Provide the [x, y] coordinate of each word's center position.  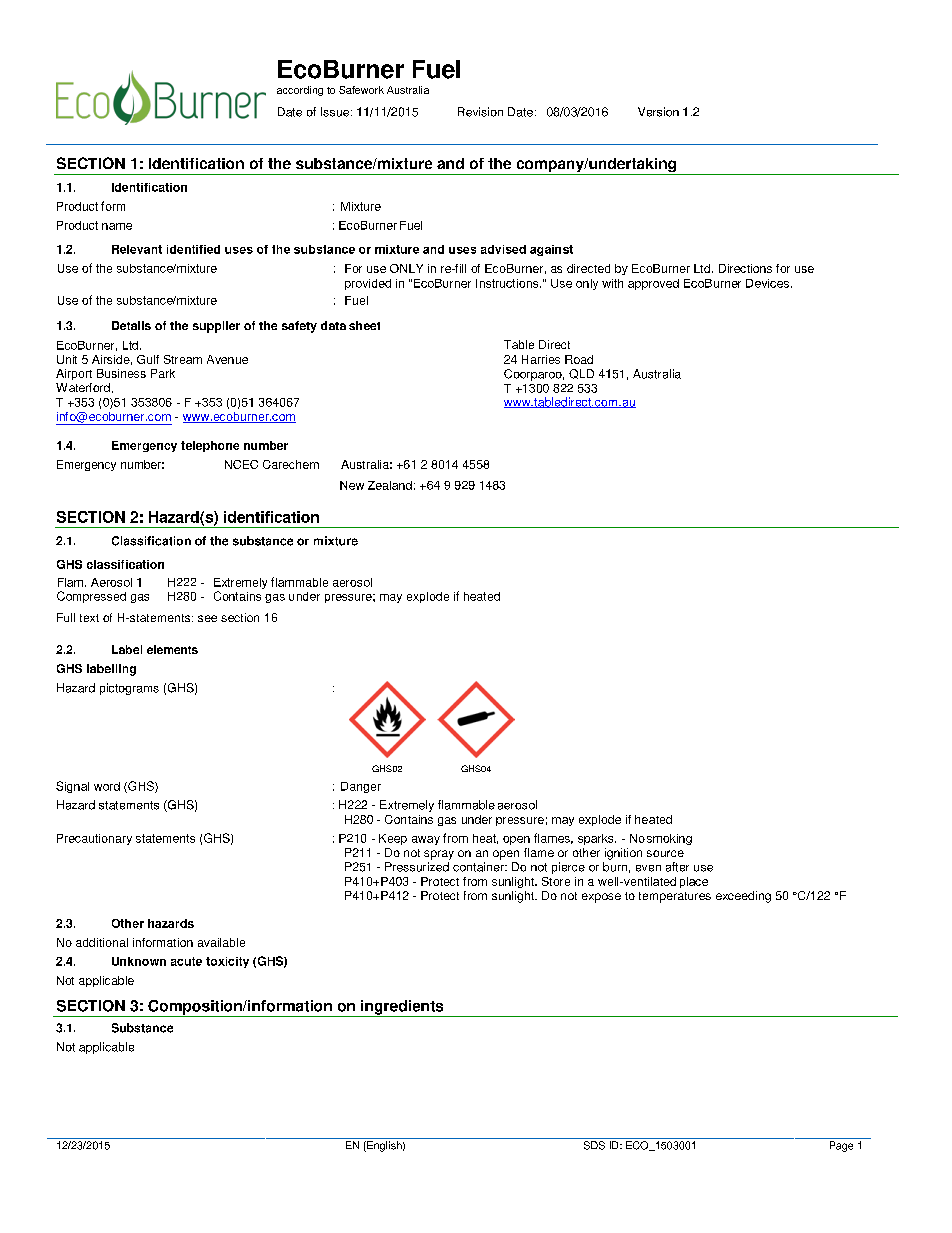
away [426, 840]
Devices [767, 283]
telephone [210, 446]
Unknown [139, 961]
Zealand [390, 485]
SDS [594, 1145]
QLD [581, 374]
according [300, 91]
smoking [669, 839]
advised [503, 249]
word [107, 786]
